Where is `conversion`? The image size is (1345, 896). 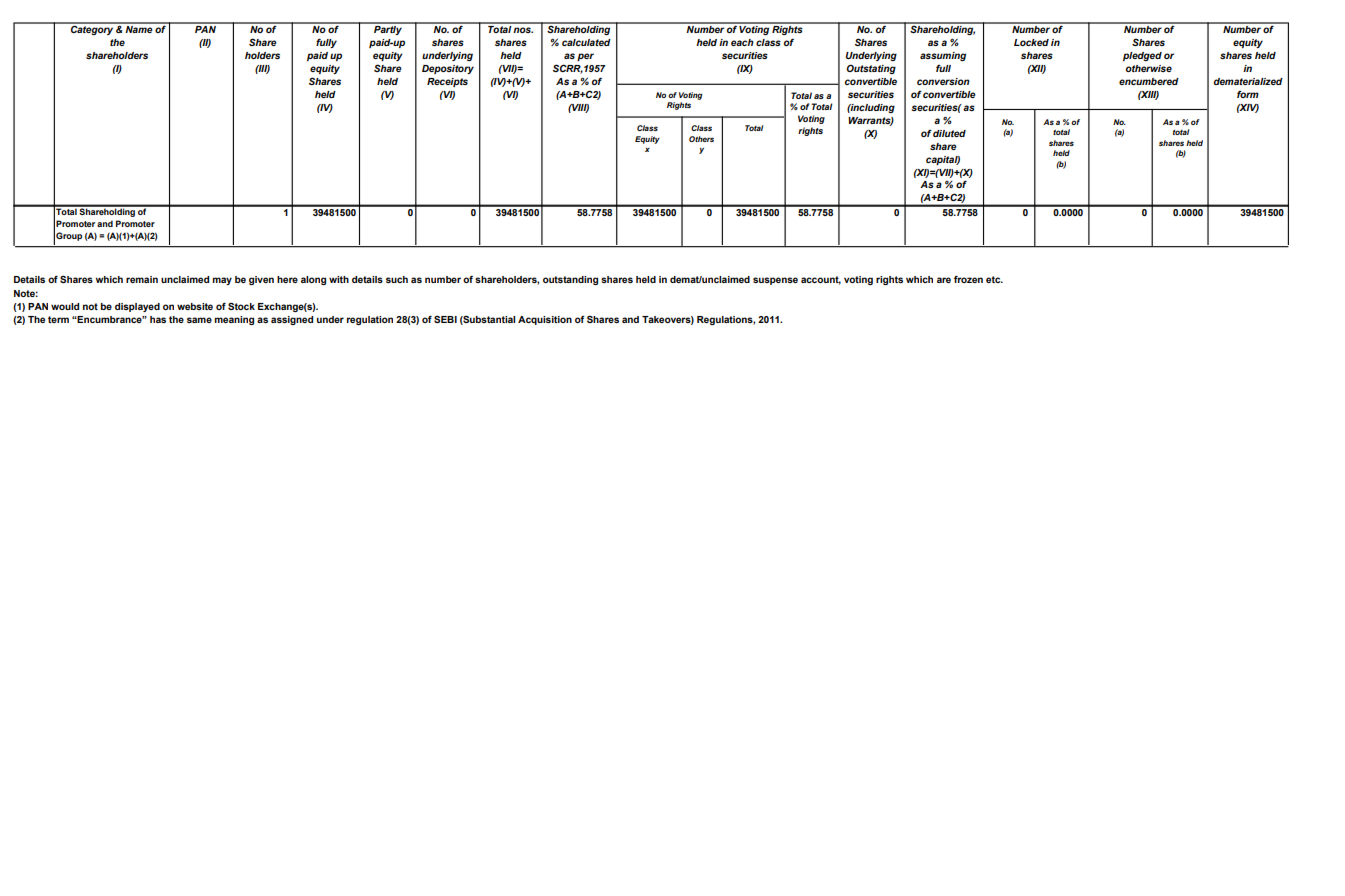
conversion is located at coordinates (943, 81).
